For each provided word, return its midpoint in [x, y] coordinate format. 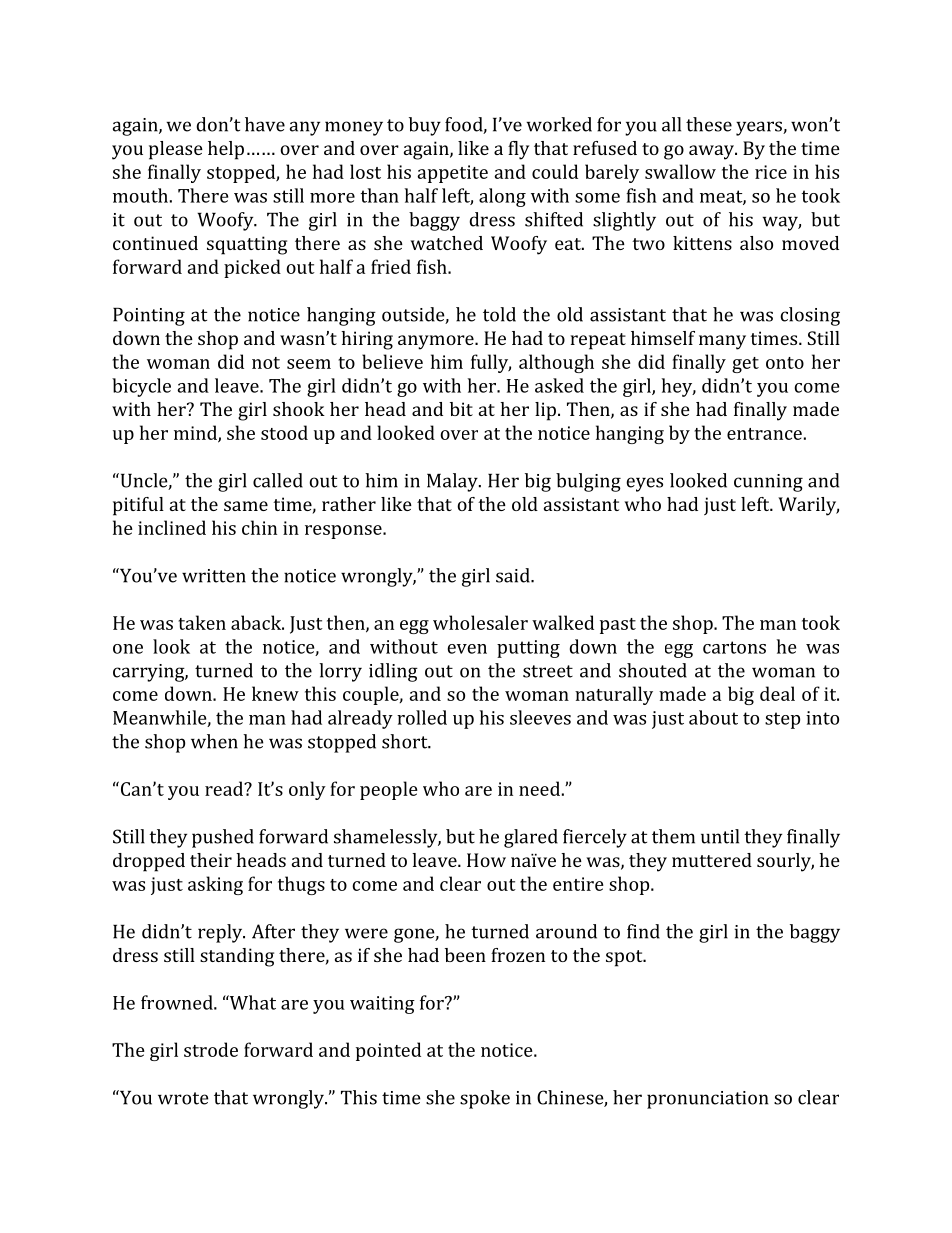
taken [202, 622]
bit [461, 409]
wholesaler [480, 622]
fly [518, 150]
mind [196, 433]
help [226, 150]
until [720, 836]
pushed [223, 838]
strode [211, 1049]
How [486, 860]
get [745, 365]
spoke [485, 1099]
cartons [734, 647]
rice [771, 172]
